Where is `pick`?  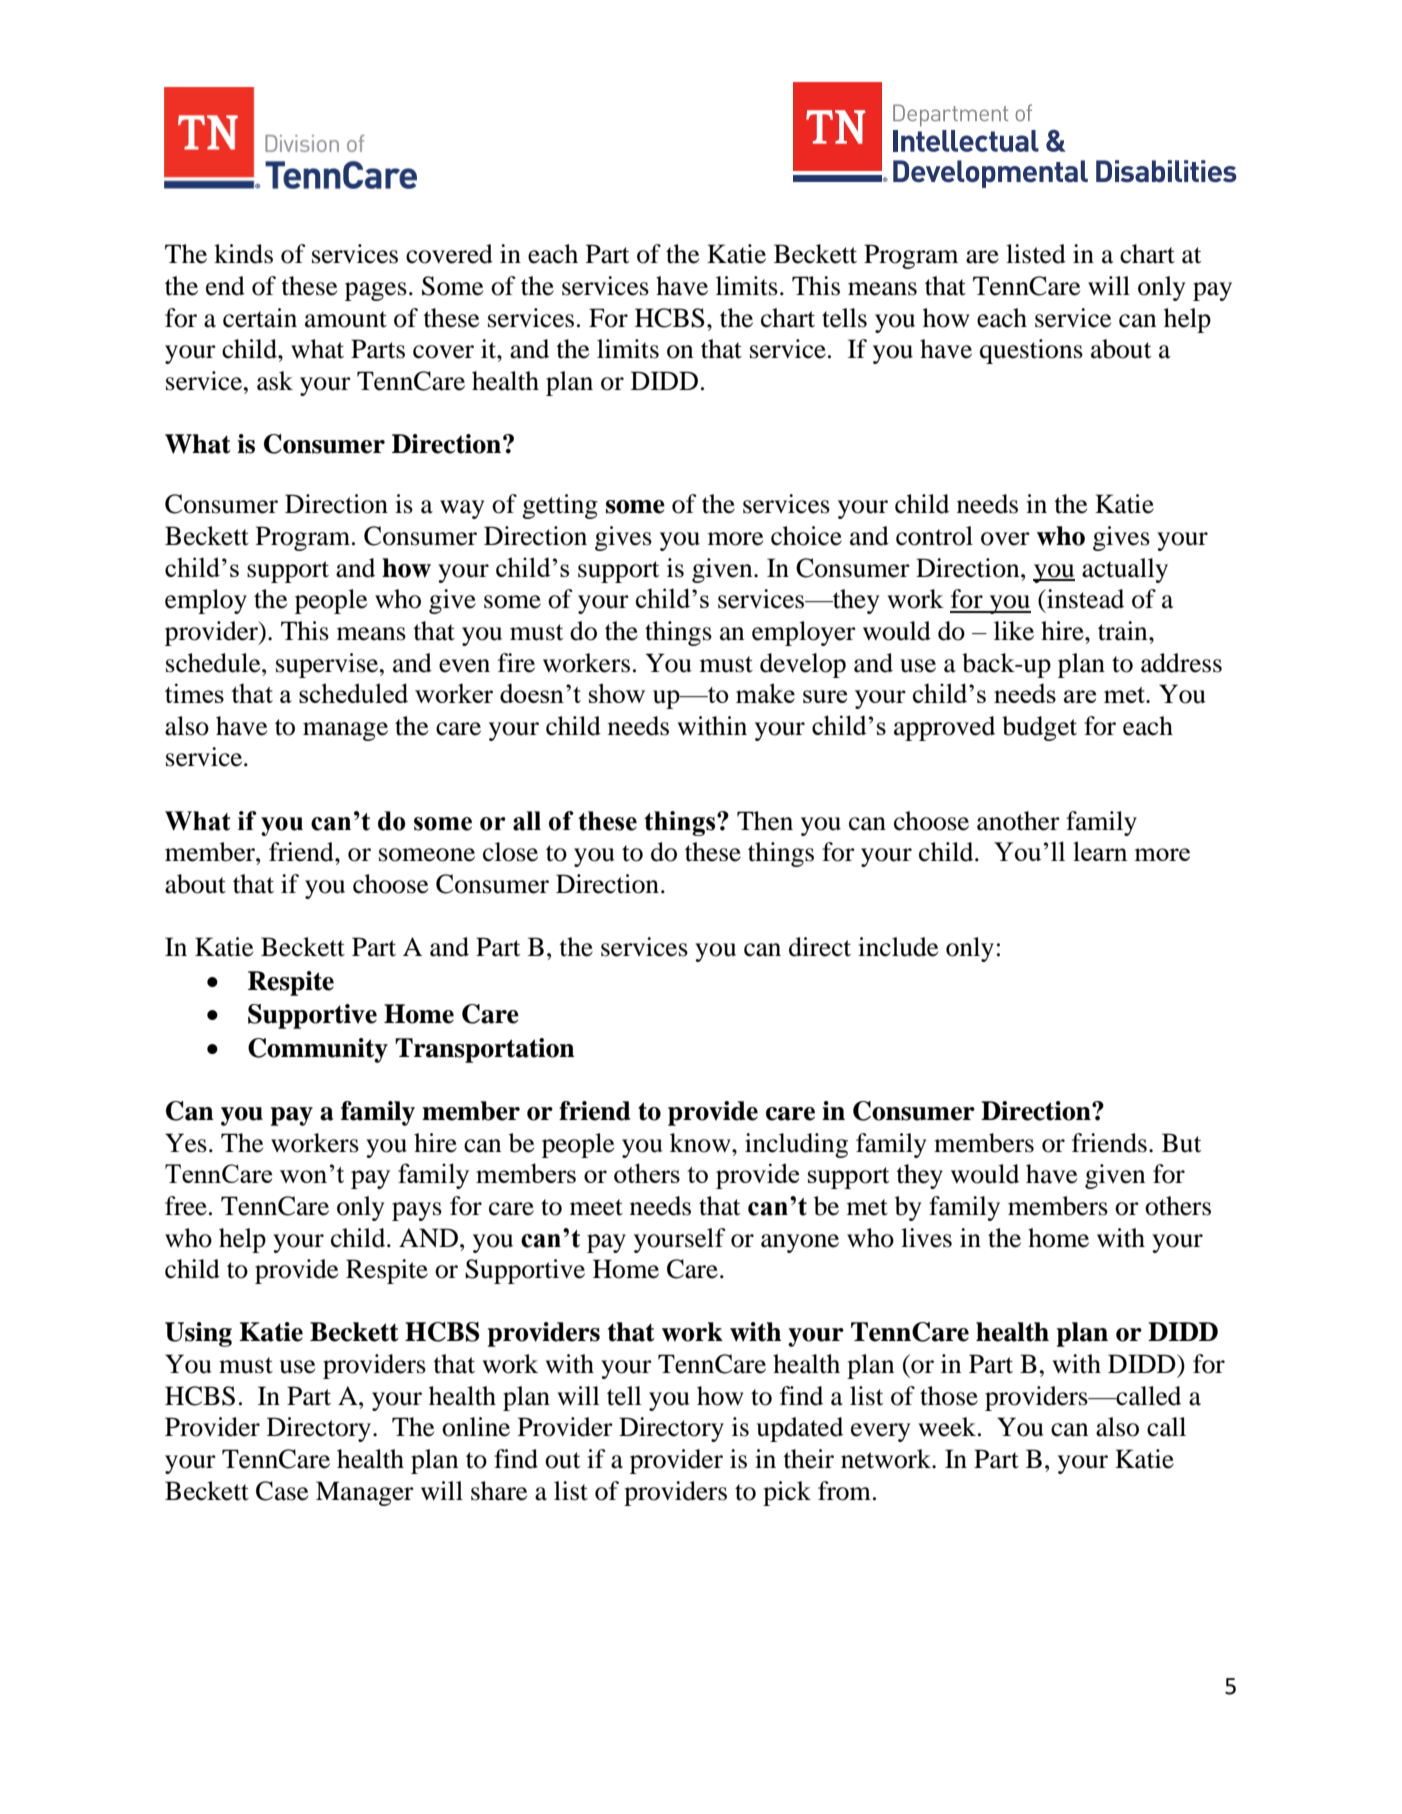 pick is located at coordinates (787, 1493).
